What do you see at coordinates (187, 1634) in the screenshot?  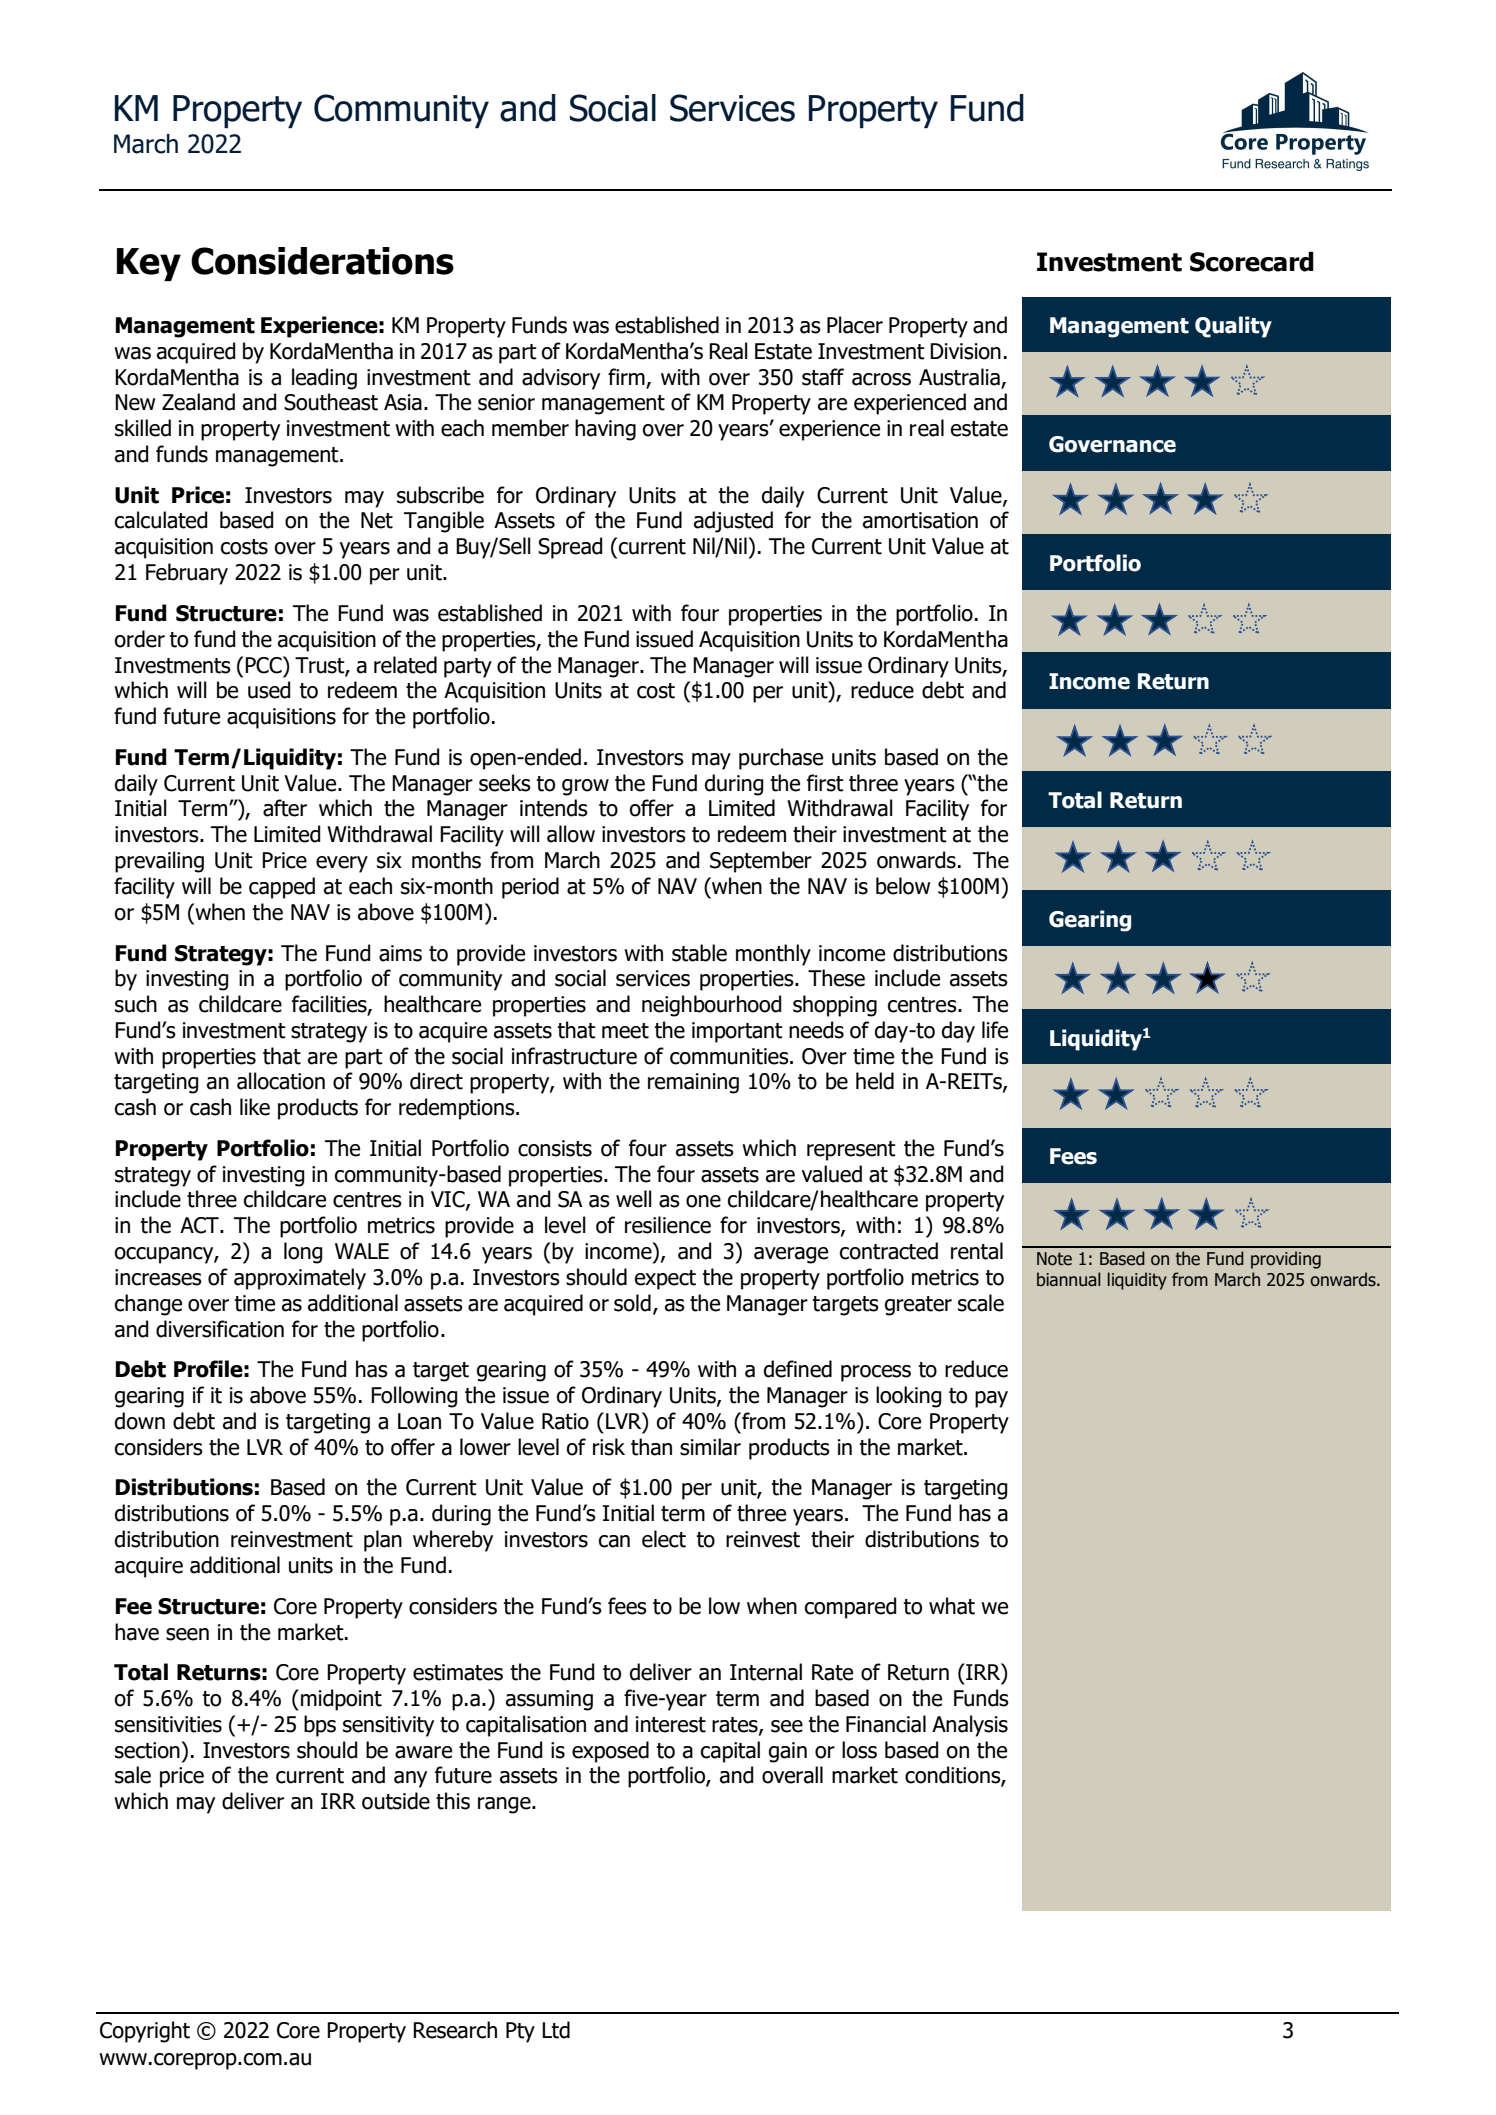 I see `seen` at bounding box center [187, 1634].
